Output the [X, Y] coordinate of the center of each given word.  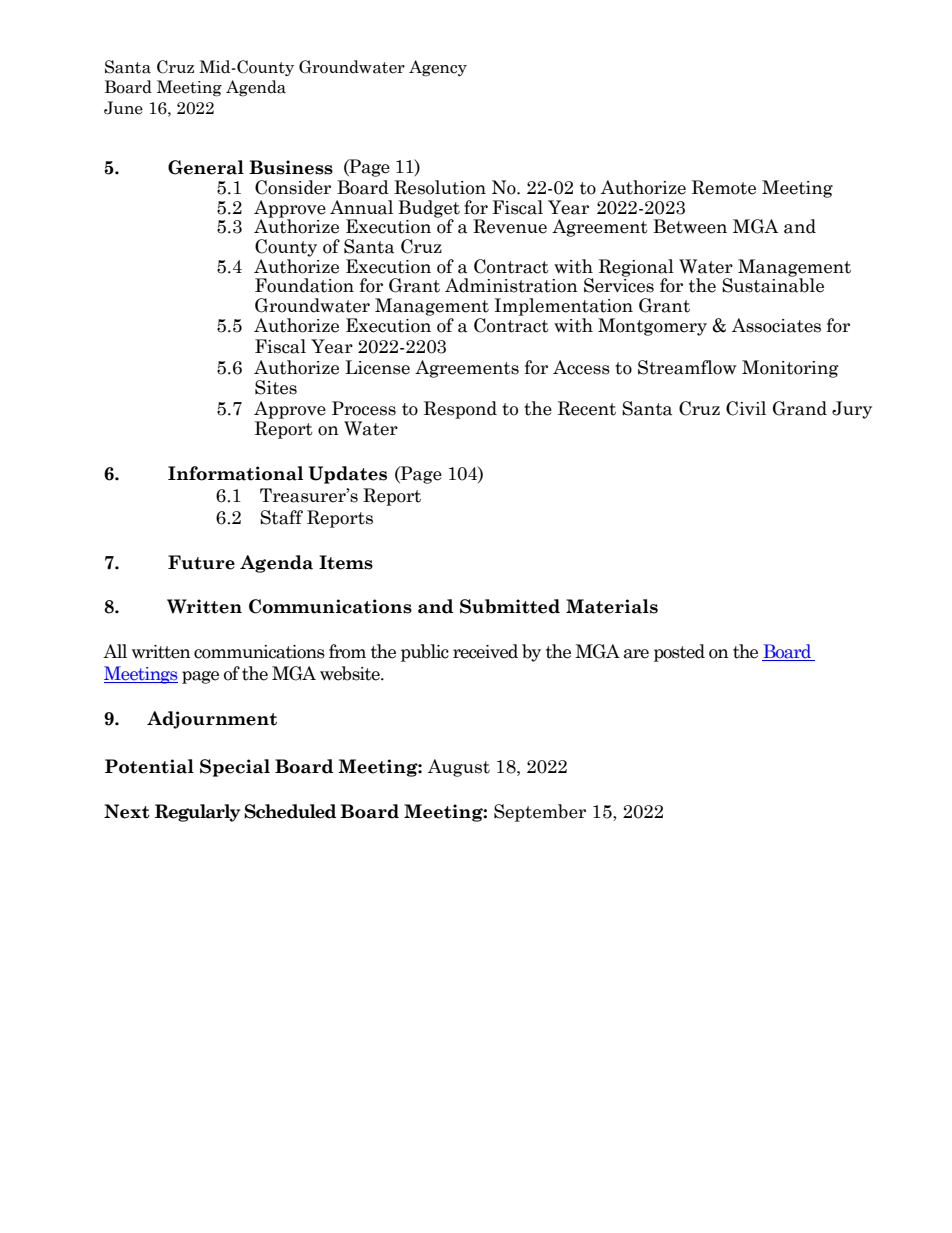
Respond [460, 410]
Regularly [197, 813]
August [459, 768]
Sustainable [773, 284]
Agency [438, 68]
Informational [235, 473]
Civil [746, 408]
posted [679, 653]
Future [201, 562]
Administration [511, 285]
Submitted [510, 606]
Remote [724, 187]
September [540, 813]
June [123, 108]
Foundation [304, 285]
